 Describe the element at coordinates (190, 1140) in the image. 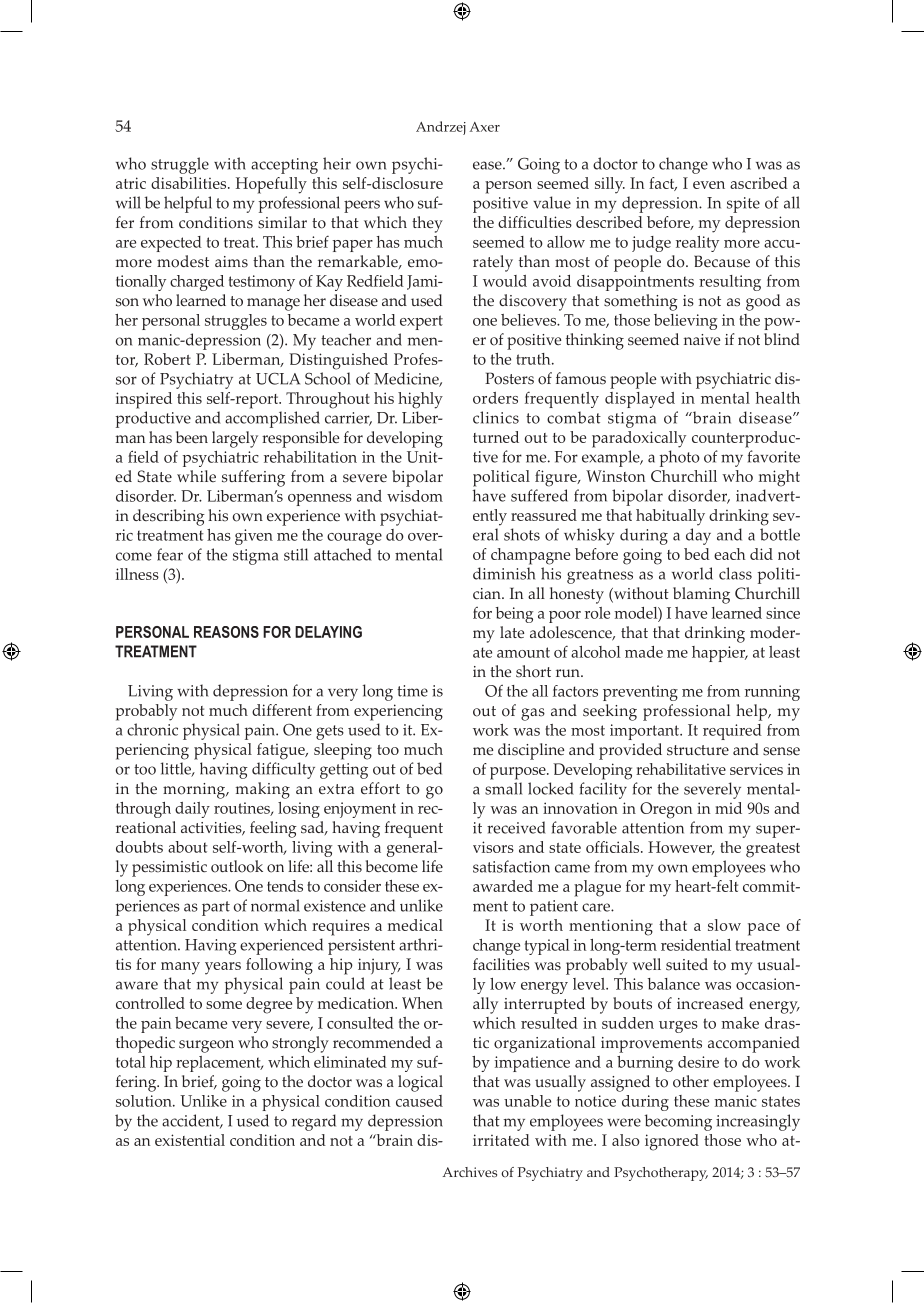

I see `existential` at that location.
